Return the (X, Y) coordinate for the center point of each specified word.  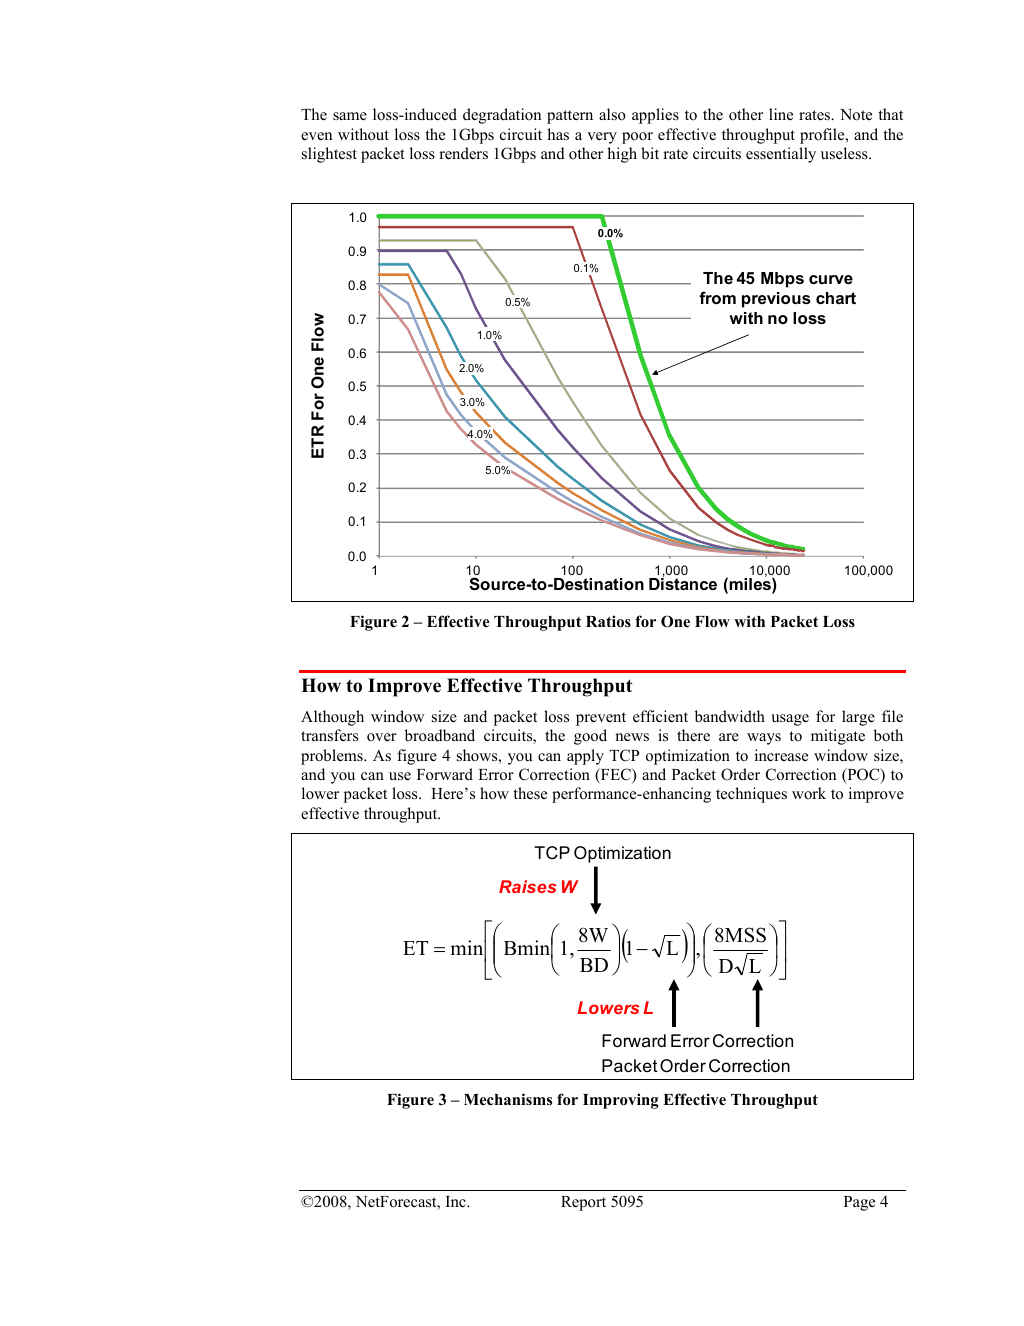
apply (585, 757)
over (382, 737)
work (809, 793)
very (602, 138)
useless (845, 153)
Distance (683, 583)
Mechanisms (508, 1099)
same (350, 116)
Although (332, 718)
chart (836, 298)
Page (859, 1203)
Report (583, 1203)
